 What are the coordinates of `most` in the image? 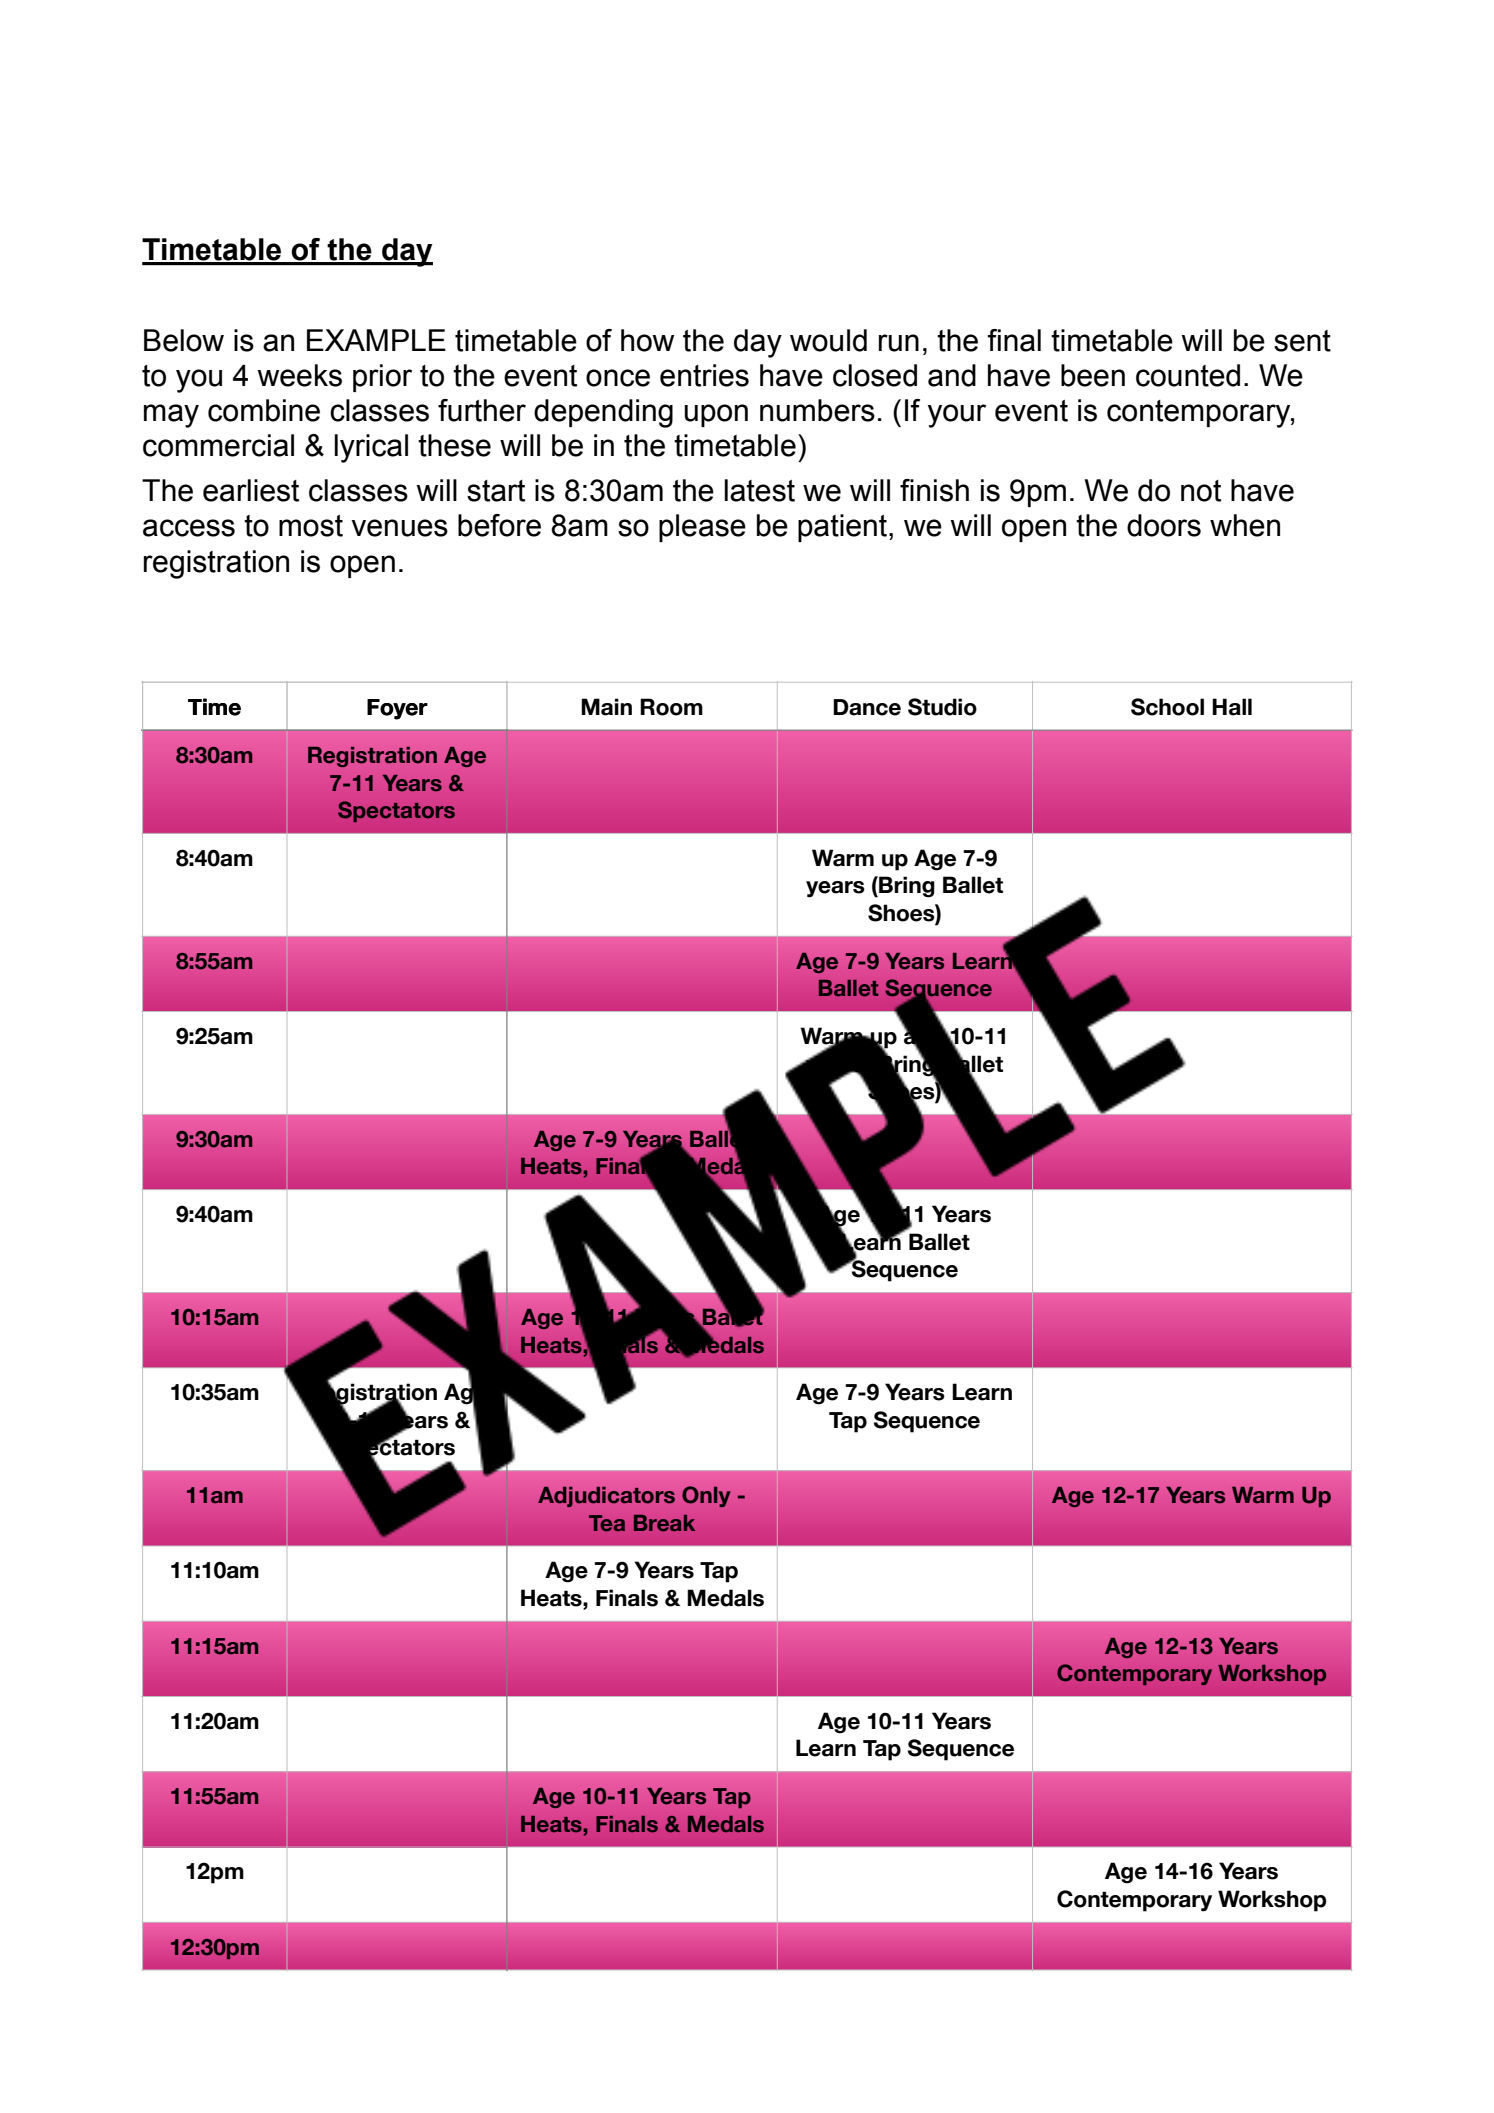 It's located at (311, 526).
